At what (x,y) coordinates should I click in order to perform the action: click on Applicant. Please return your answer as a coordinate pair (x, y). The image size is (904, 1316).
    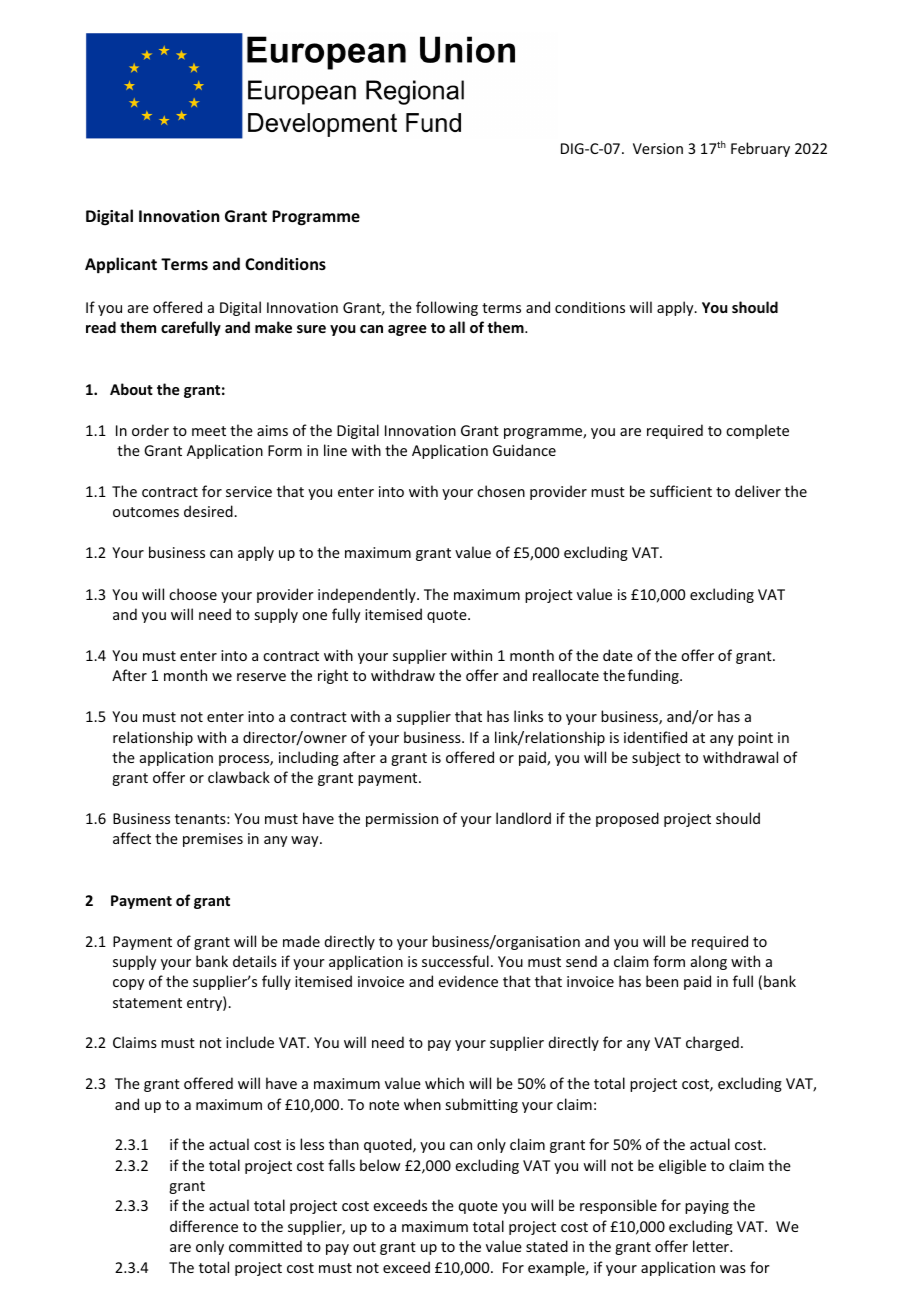
    Looking at the image, I should click on (121, 265).
